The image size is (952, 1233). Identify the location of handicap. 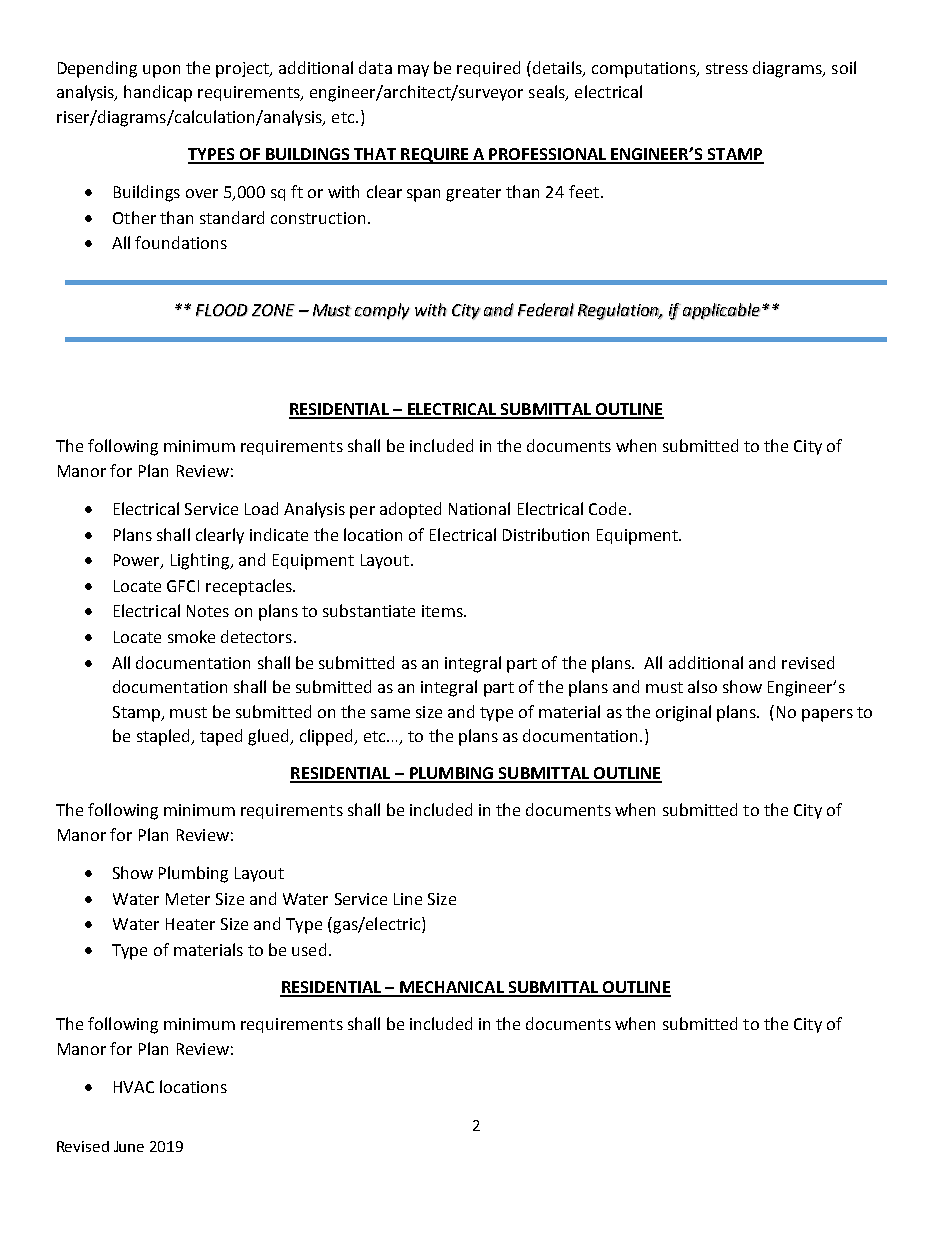
(158, 93).
